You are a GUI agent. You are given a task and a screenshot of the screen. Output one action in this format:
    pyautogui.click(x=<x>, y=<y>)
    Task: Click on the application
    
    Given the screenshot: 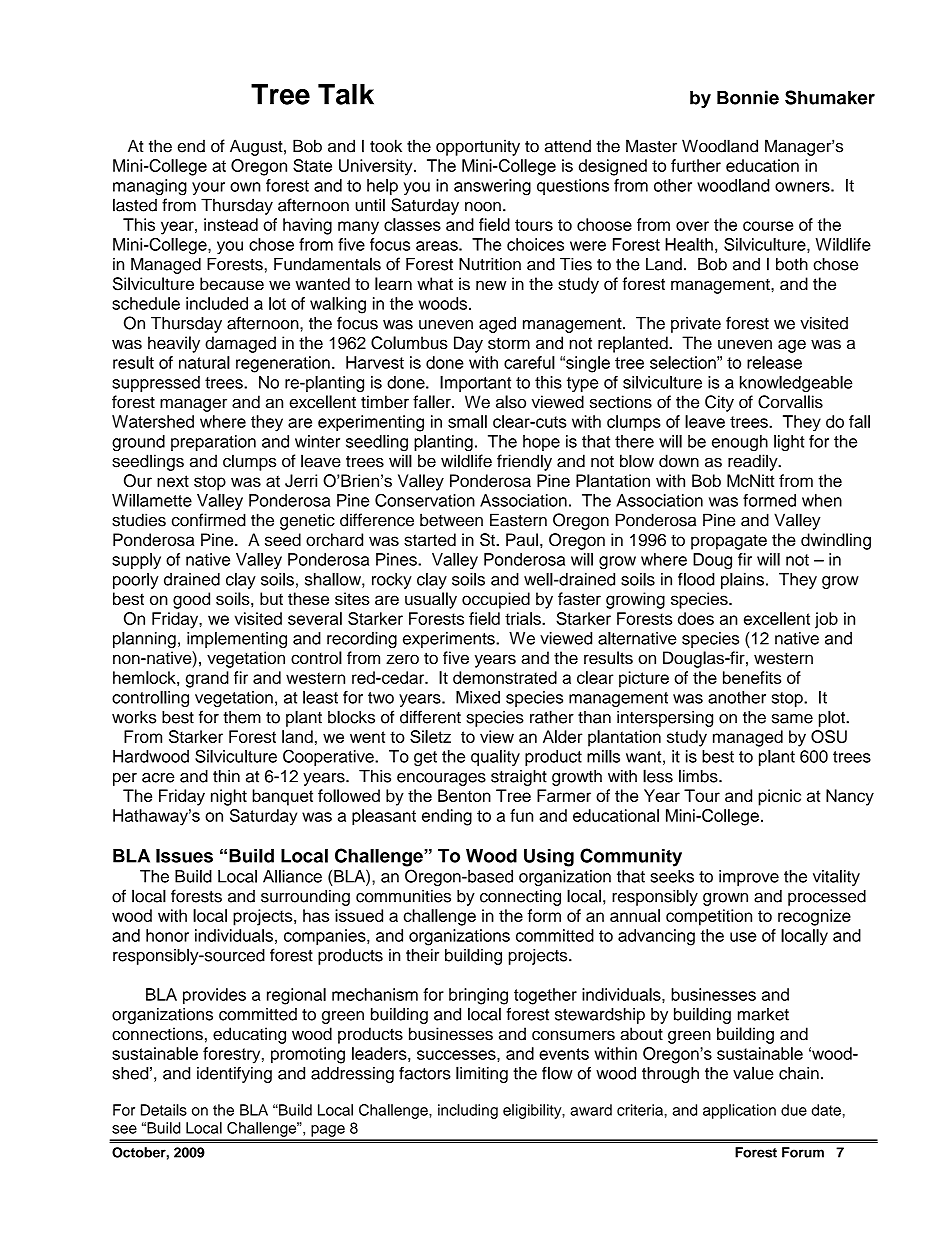 What is the action you would take?
    pyautogui.click(x=739, y=1111)
